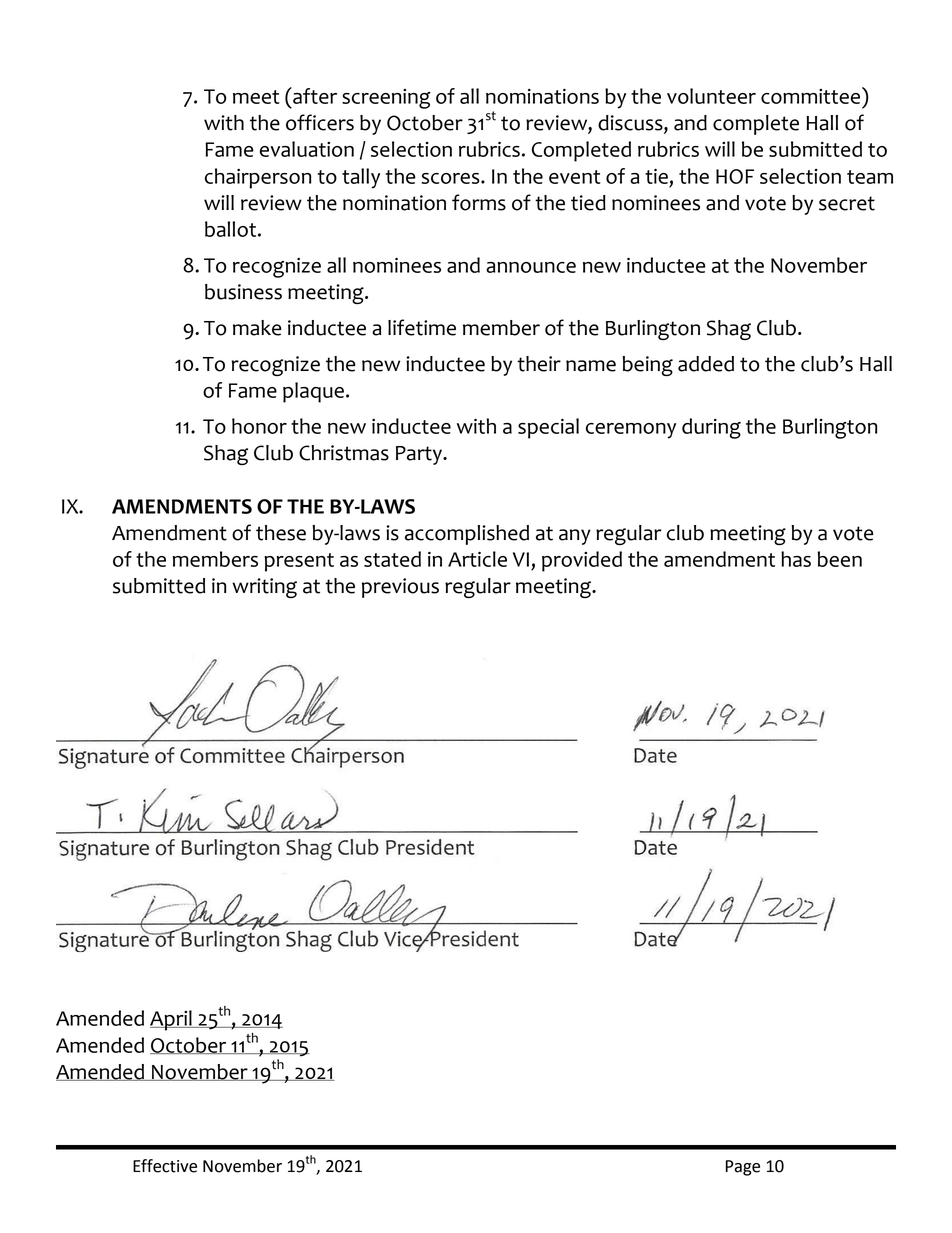  What do you see at coordinates (307, 149) in the screenshot?
I see `evaluation` at bounding box center [307, 149].
